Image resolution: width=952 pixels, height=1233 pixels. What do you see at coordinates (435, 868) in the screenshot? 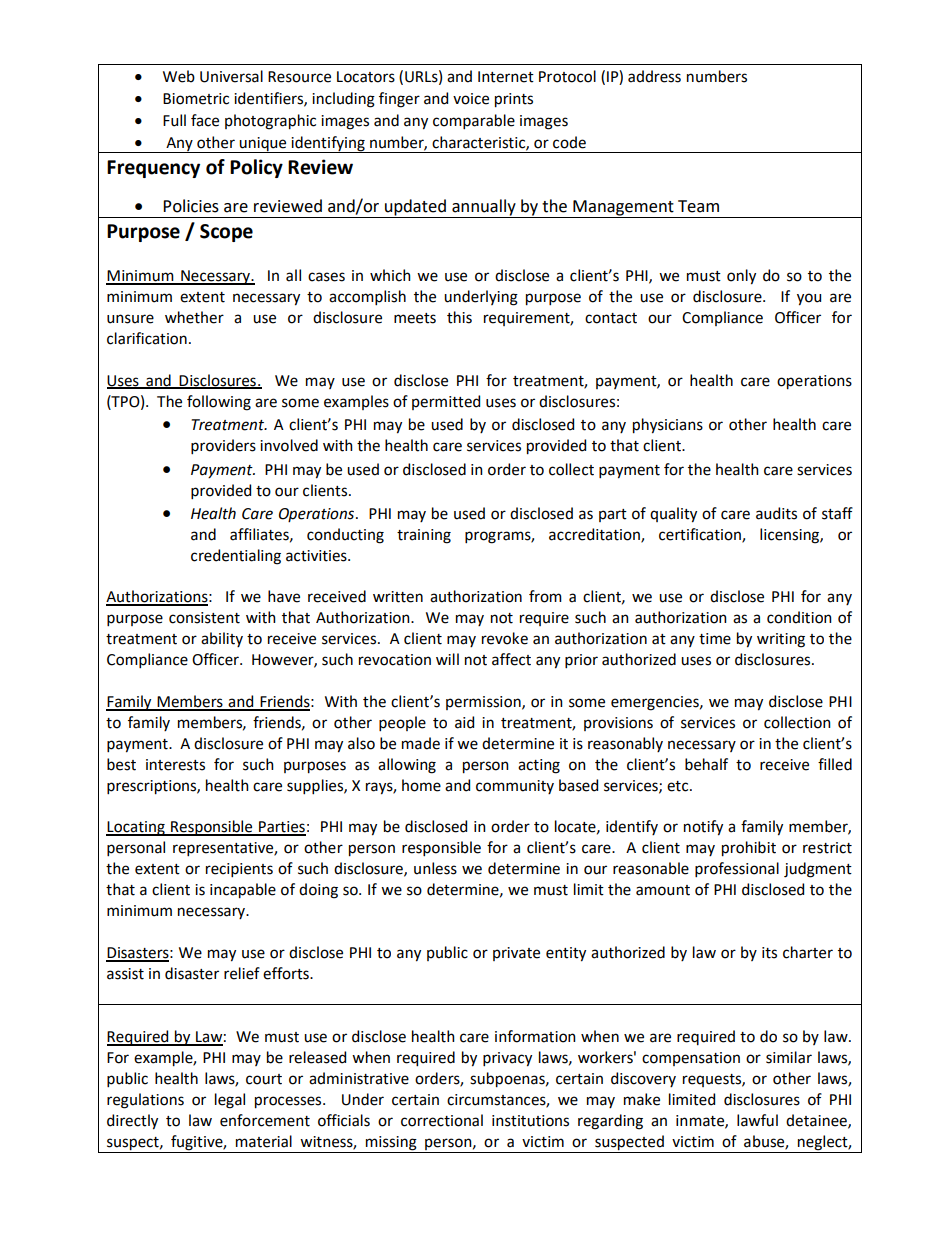
I see `unless` at bounding box center [435, 868].
